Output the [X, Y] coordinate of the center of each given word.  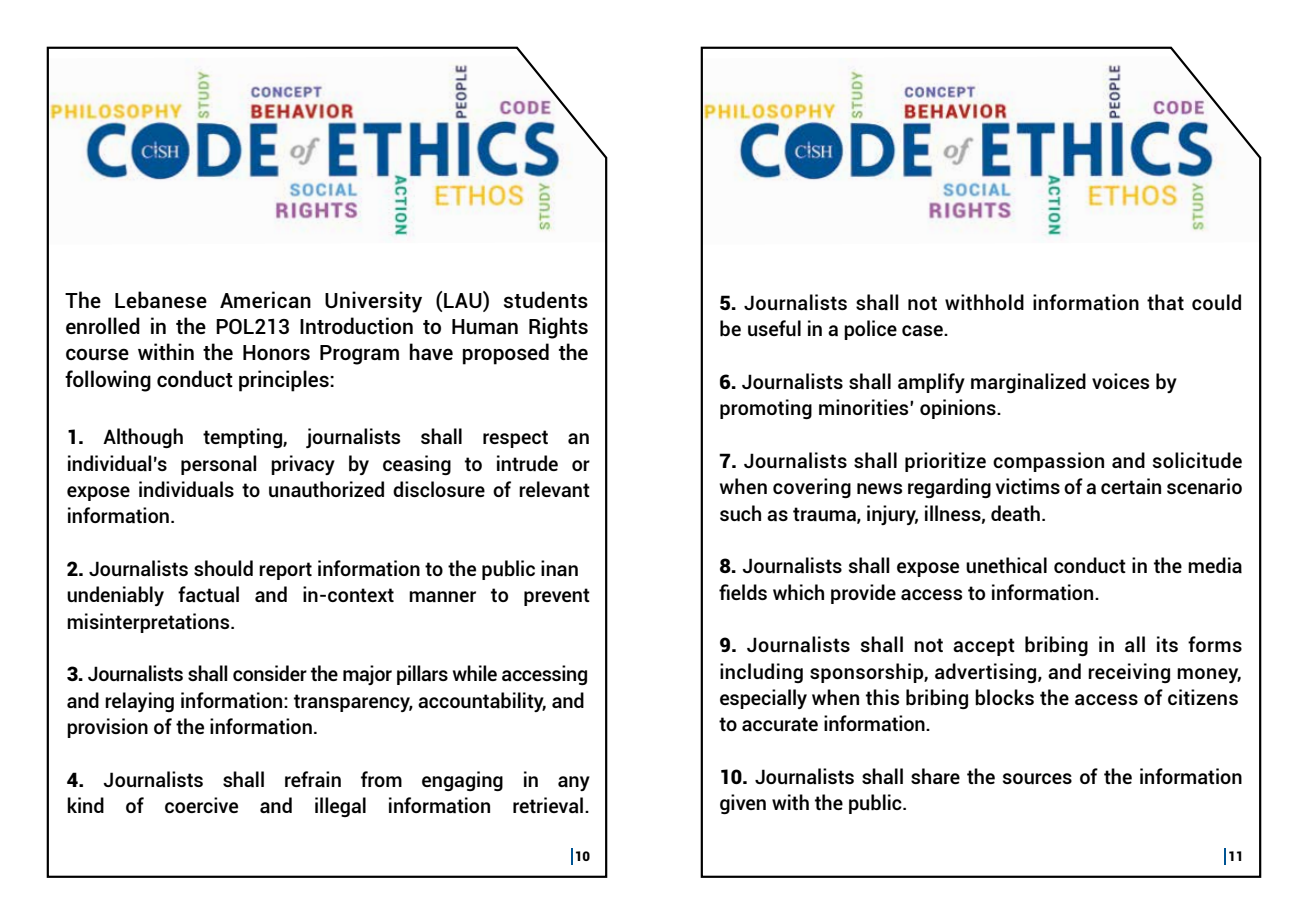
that [1165, 302]
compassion [1048, 462]
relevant [554, 489]
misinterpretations [149, 623]
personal [219, 465]
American [265, 299]
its [1167, 644]
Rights [558, 328]
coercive [201, 805]
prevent [557, 597]
